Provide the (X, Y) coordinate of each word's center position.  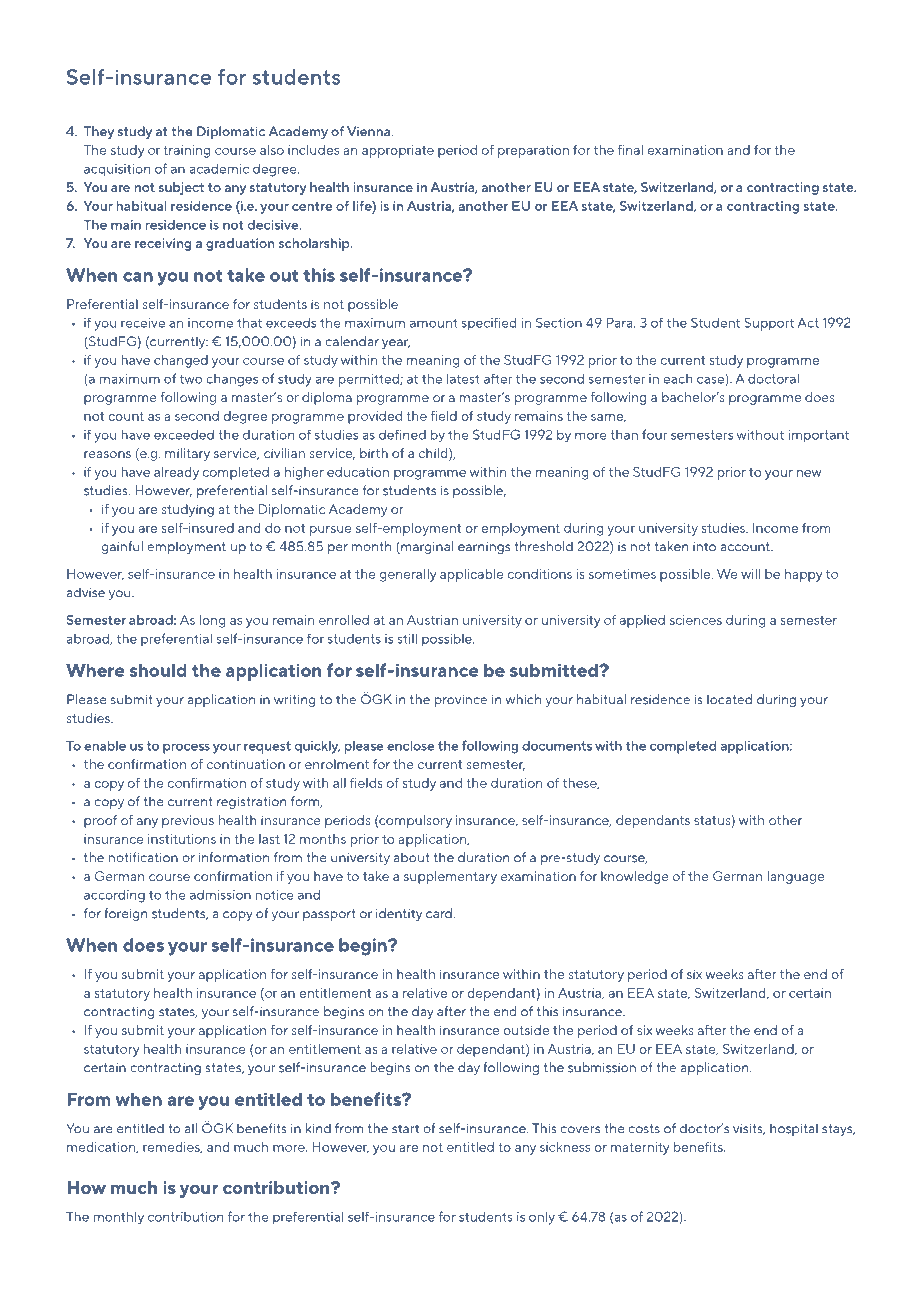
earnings (484, 548)
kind (318, 1128)
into (704, 547)
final (630, 150)
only (542, 1218)
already (176, 473)
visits (749, 1129)
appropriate (398, 151)
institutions (182, 839)
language (796, 877)
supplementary (450, 877)
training (186, 151)
